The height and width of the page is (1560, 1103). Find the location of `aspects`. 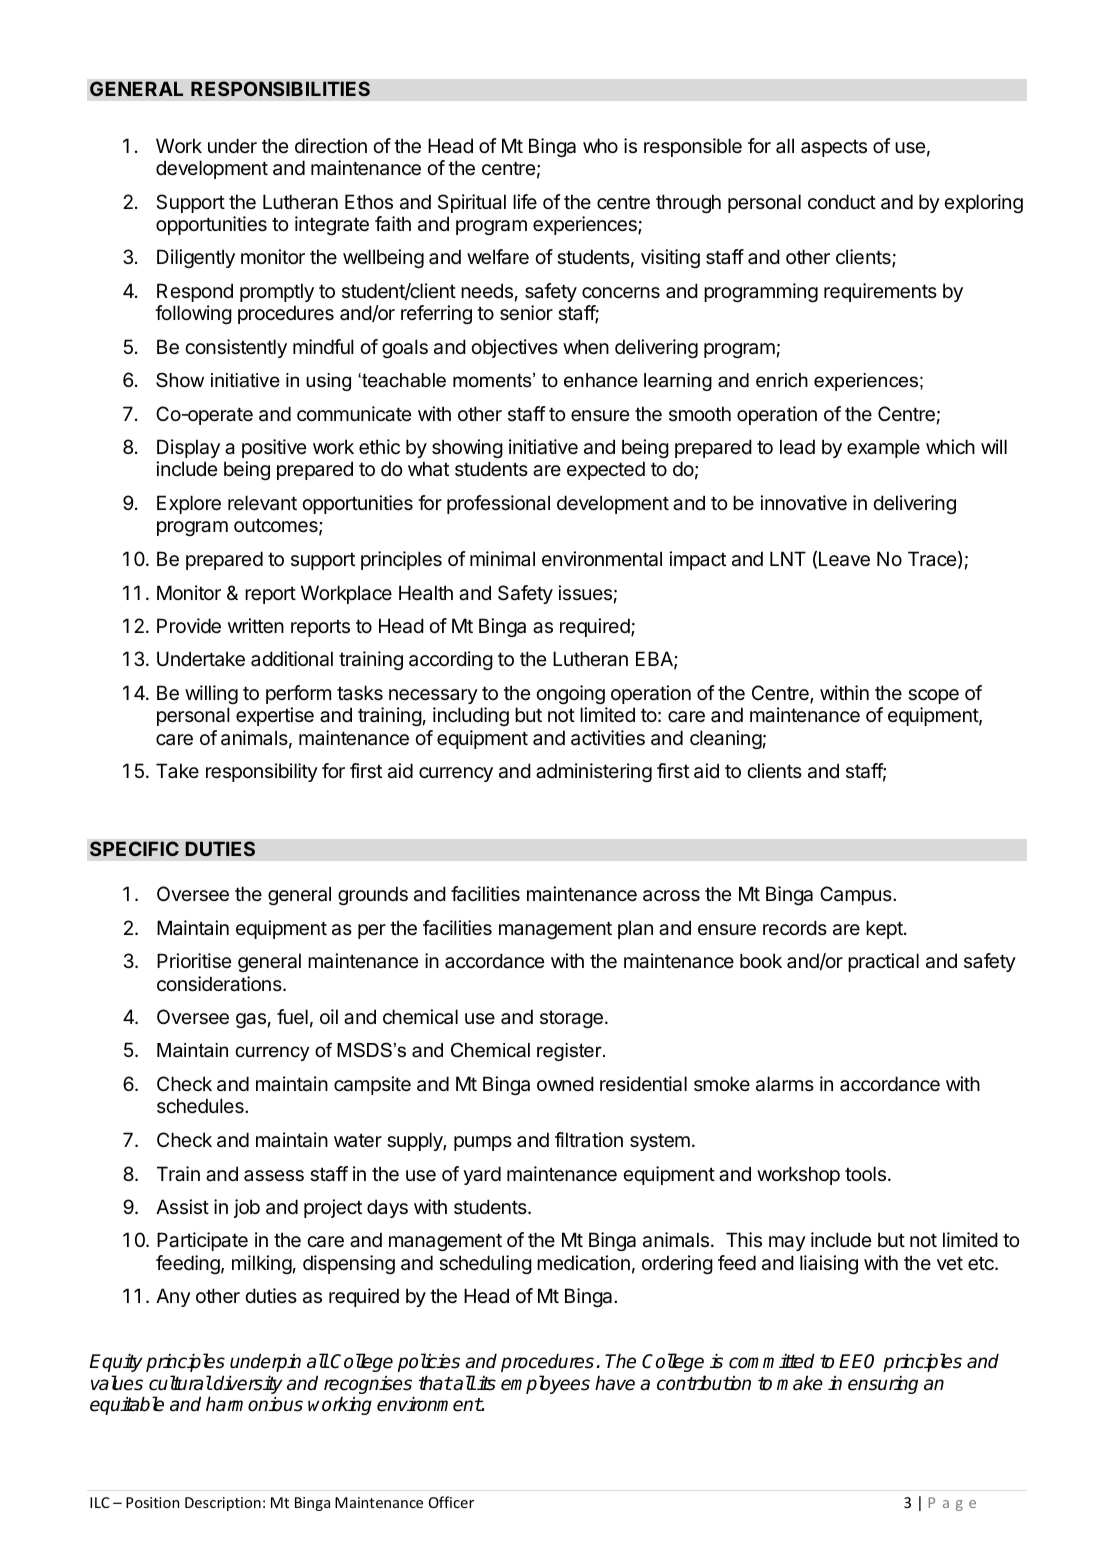

aspects is located at coordinates (834, 148).
